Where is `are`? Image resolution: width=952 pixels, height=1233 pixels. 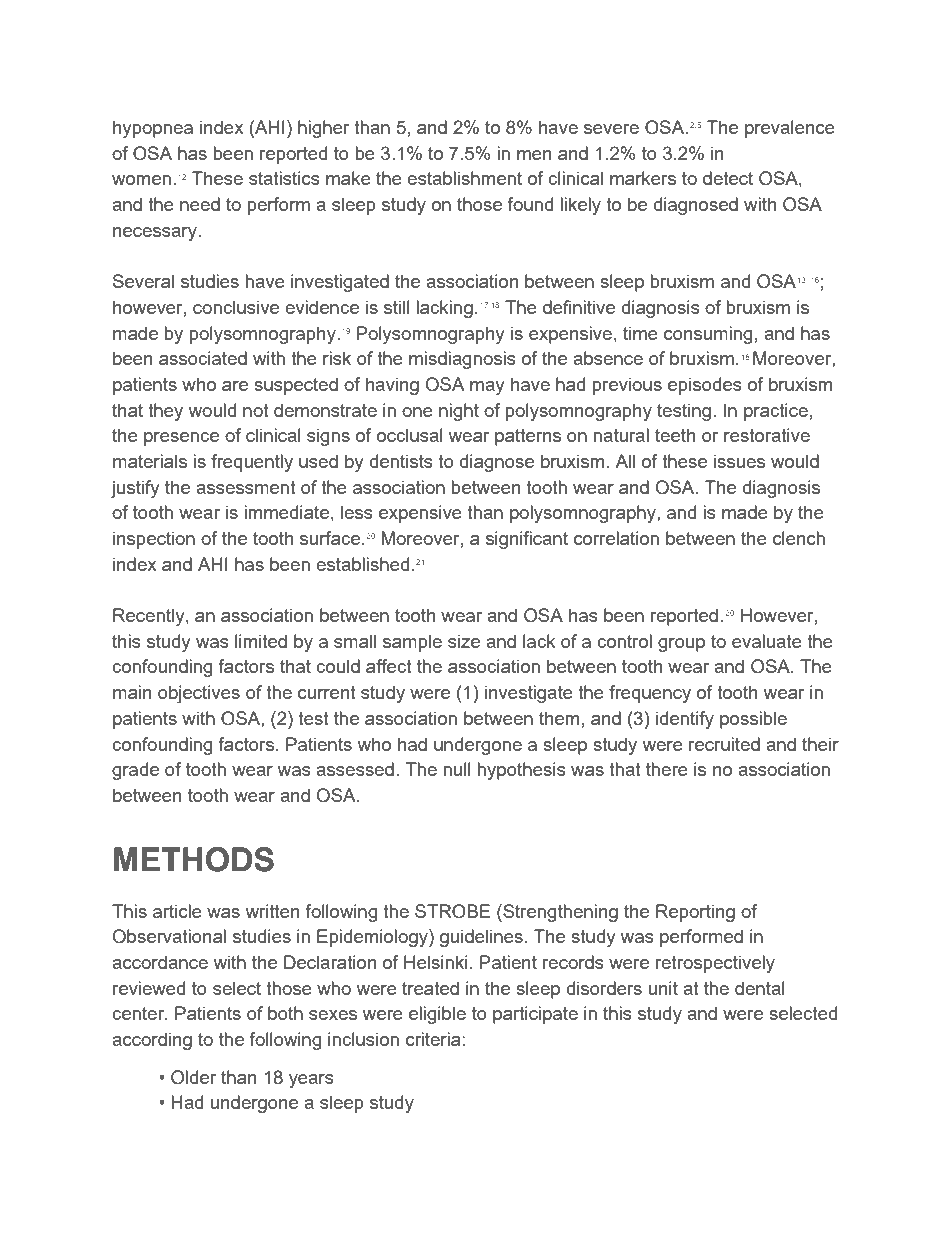
are is located at coordinates (235, 386).
